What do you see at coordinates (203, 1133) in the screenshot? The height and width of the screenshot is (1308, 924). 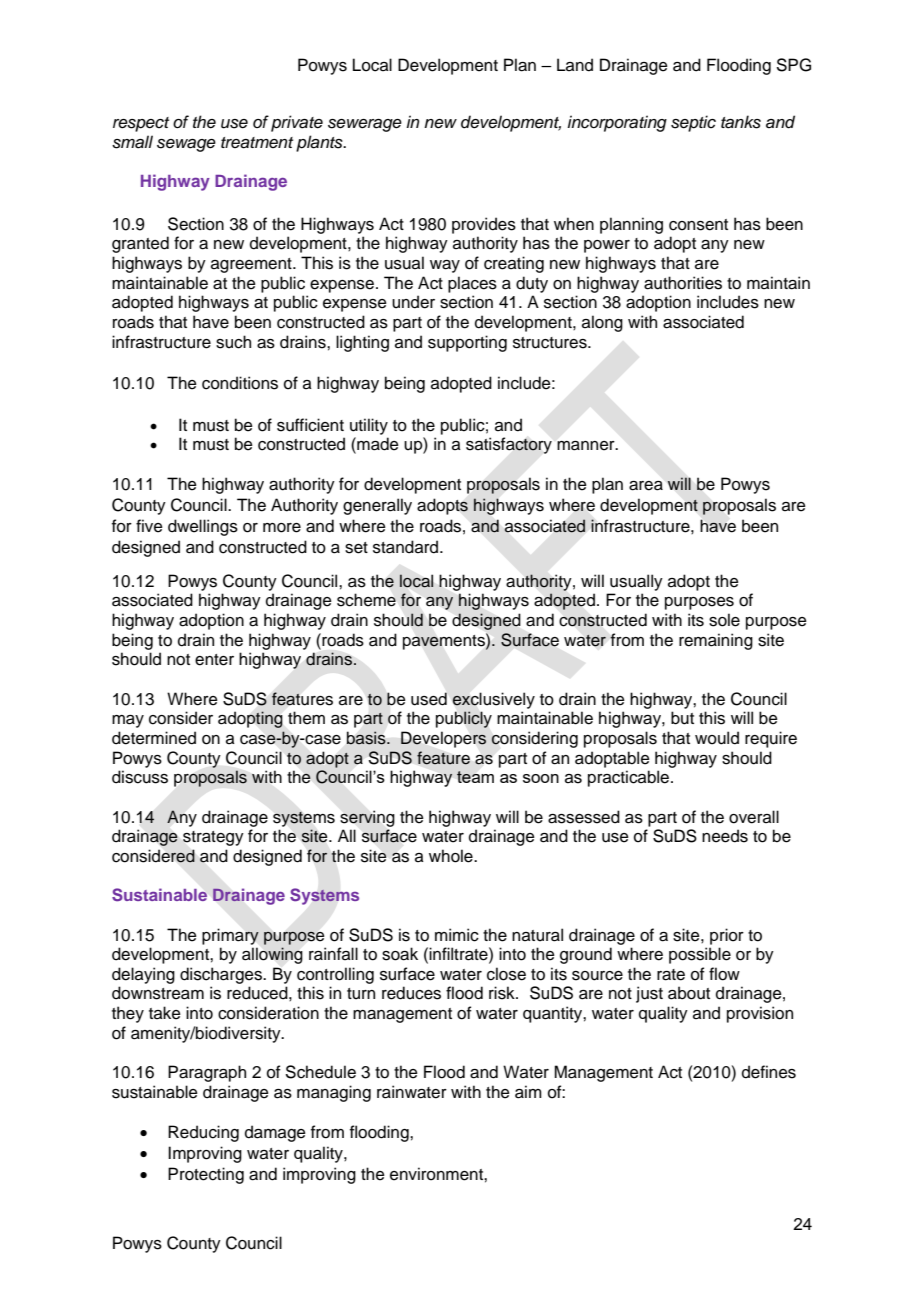 I see `Reducing` at bounding box center [203, 1133].
